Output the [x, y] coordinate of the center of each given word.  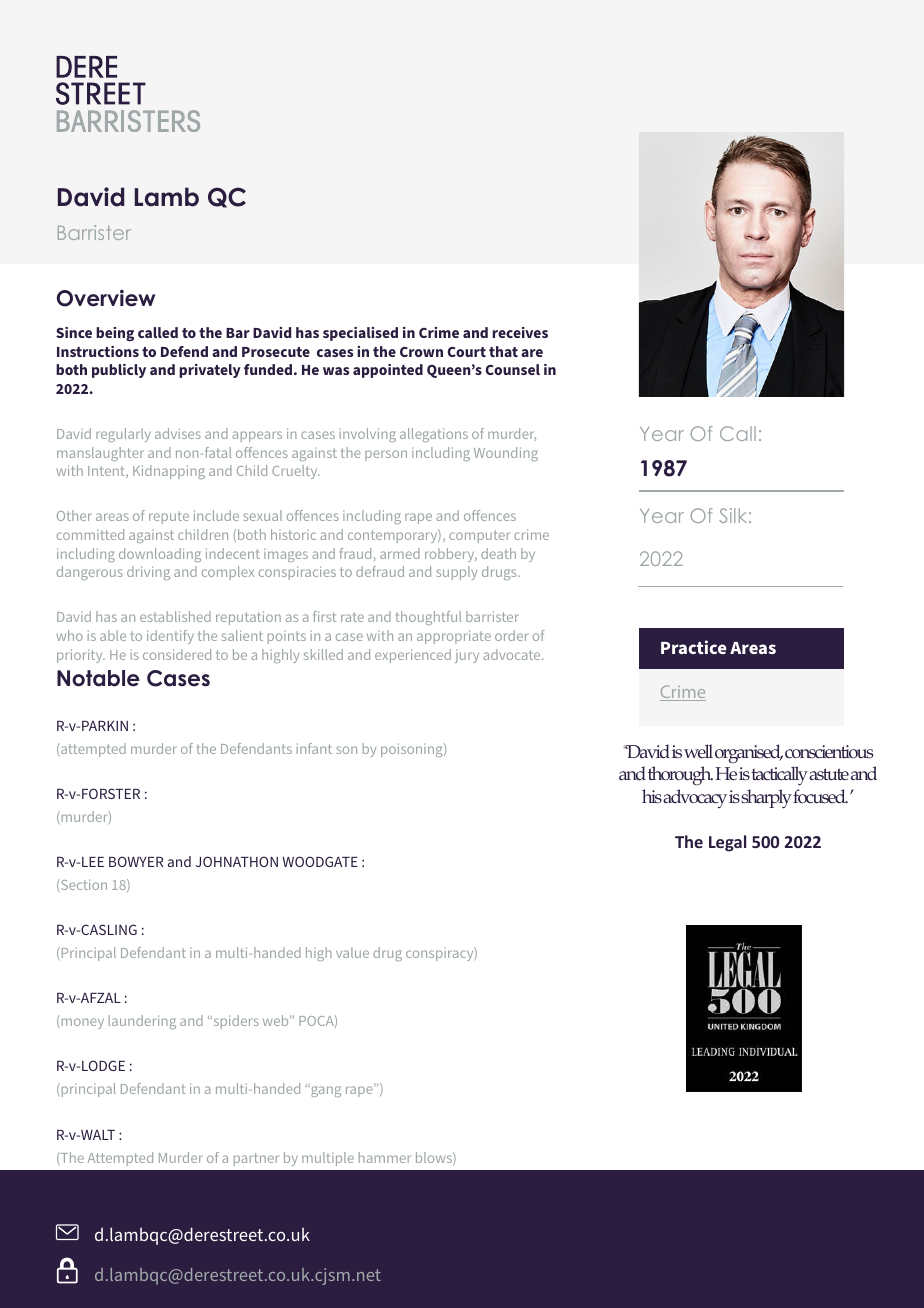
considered [177, 654]
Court [467, 351]
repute [169, 517]
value [352, 952]
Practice [693, 647]
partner [256, 1159]
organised [749, 754]
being [115, 334]
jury [467, 656]
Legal [727, 843]
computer [479, 536]
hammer [385, 1157]
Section [83, 884]
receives [520, 332]
